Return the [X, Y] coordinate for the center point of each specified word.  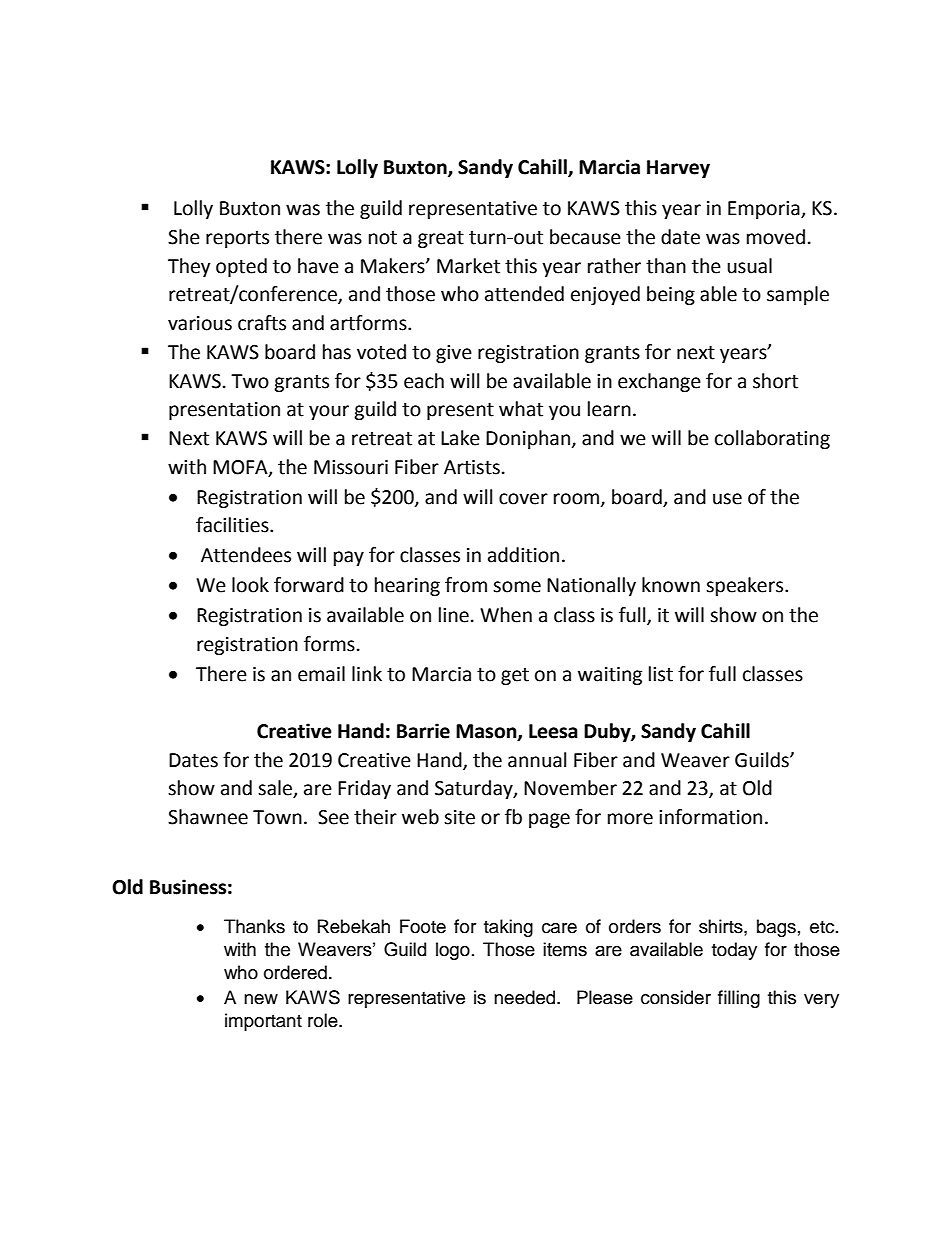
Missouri [351, 467]
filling [739, 999]
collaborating [772, 439]
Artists [472, 467]
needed [526, 997]
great [441, 239]
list [661, 674]
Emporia [765, 210]
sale [276, 789]
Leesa [553, 731]
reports [237, 239]
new [261, 999]
